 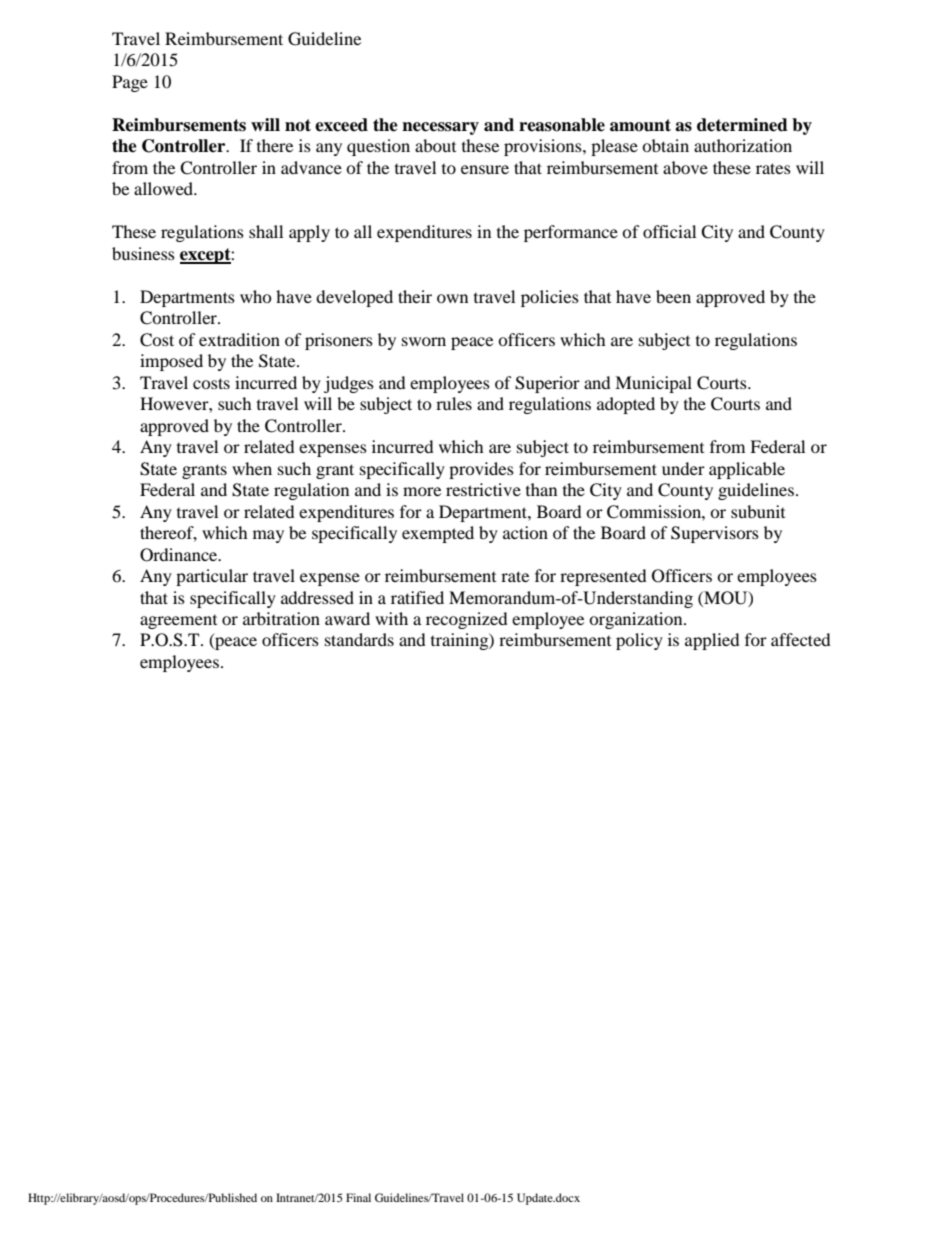 I want to click on determined, so click(x=742, y=125).
